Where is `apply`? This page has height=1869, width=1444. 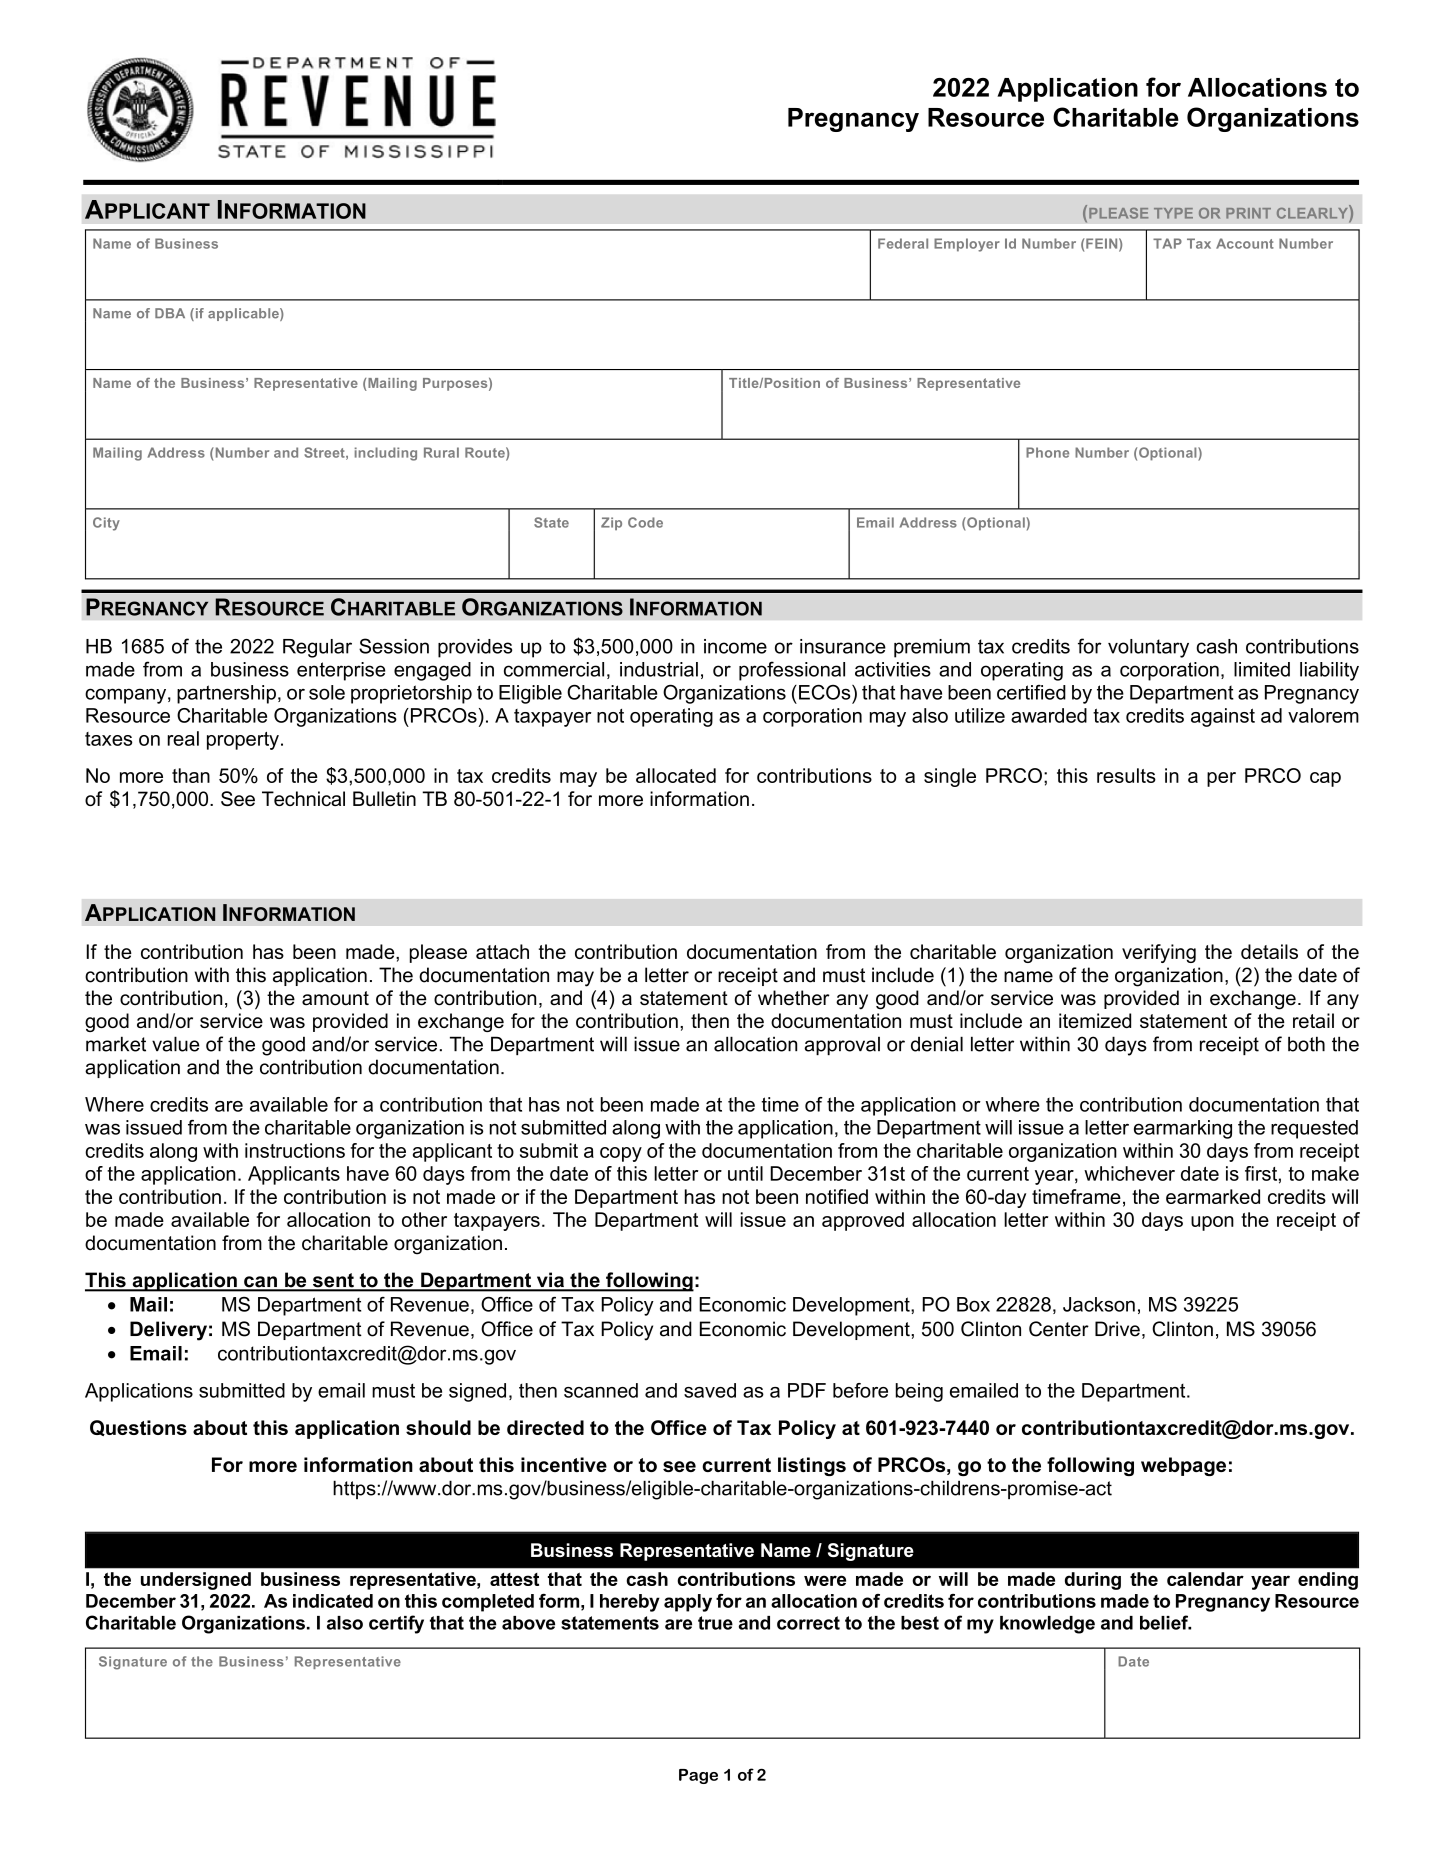 apply is located at coordinates (688, 1603).
